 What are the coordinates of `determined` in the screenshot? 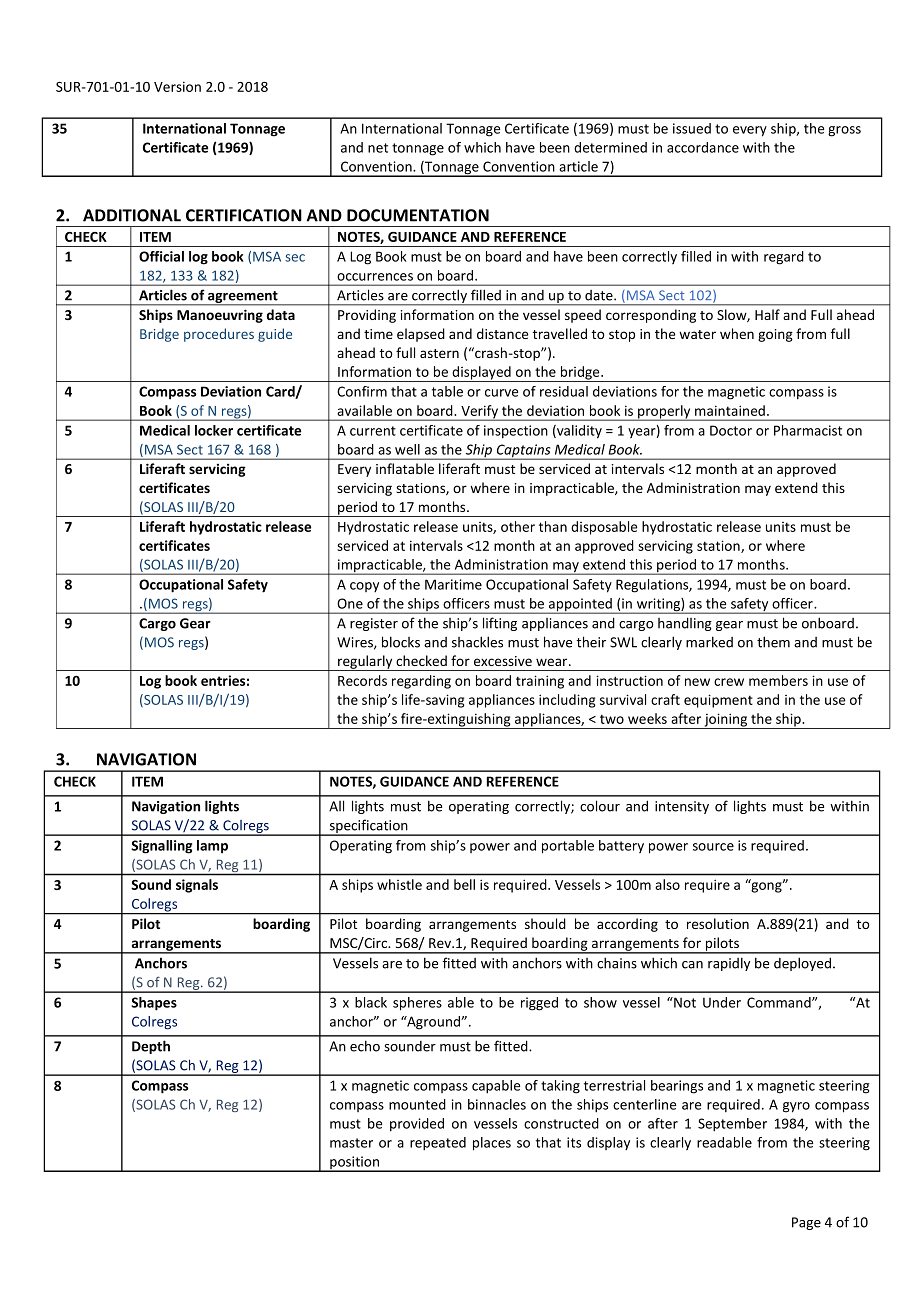 It's located at (610, 147).
